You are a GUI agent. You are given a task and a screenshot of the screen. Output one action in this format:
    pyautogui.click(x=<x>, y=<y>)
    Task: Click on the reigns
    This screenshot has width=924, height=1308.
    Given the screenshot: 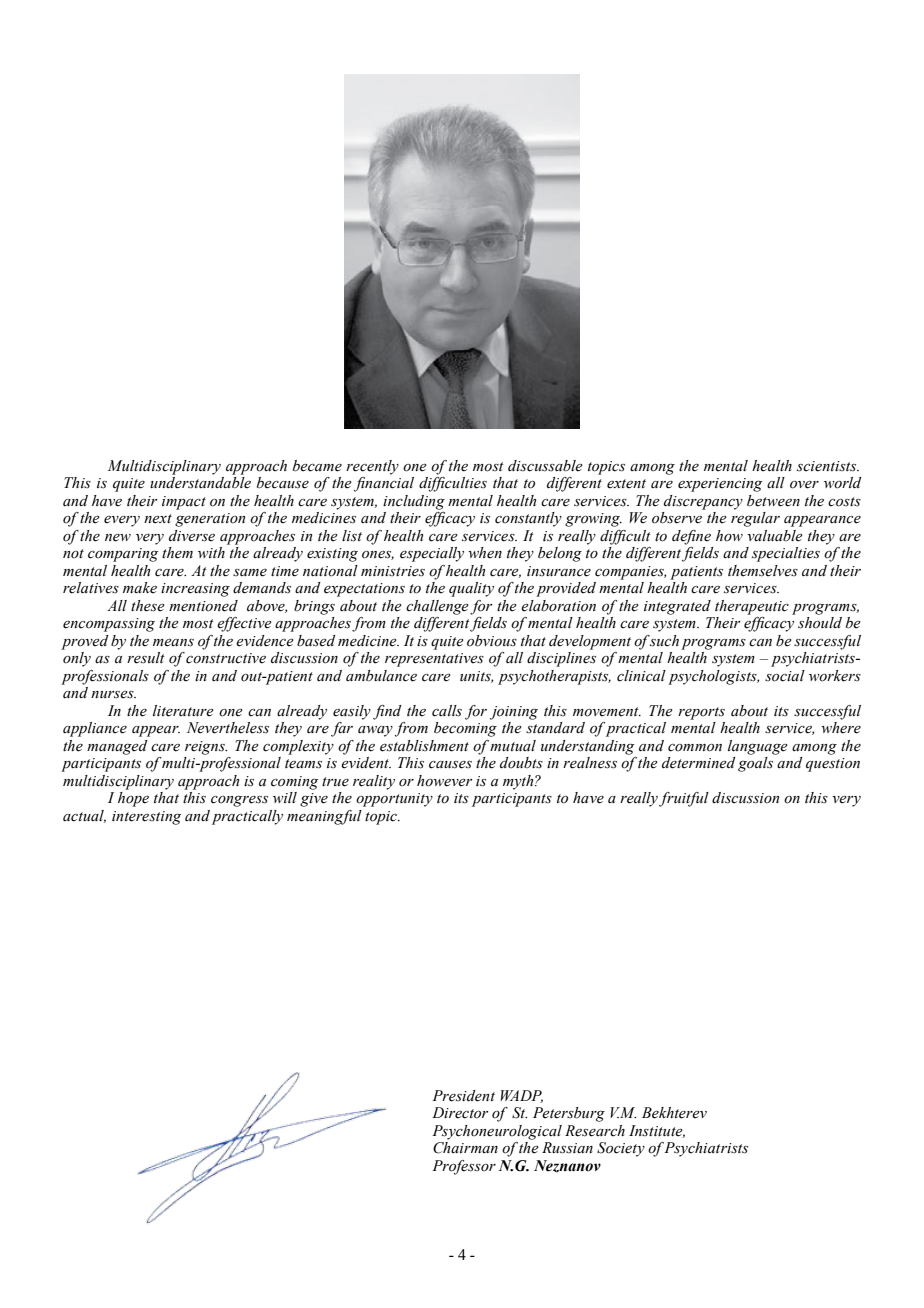 What is the action you would take?
    pyautogui.click(x=206, y=748)
